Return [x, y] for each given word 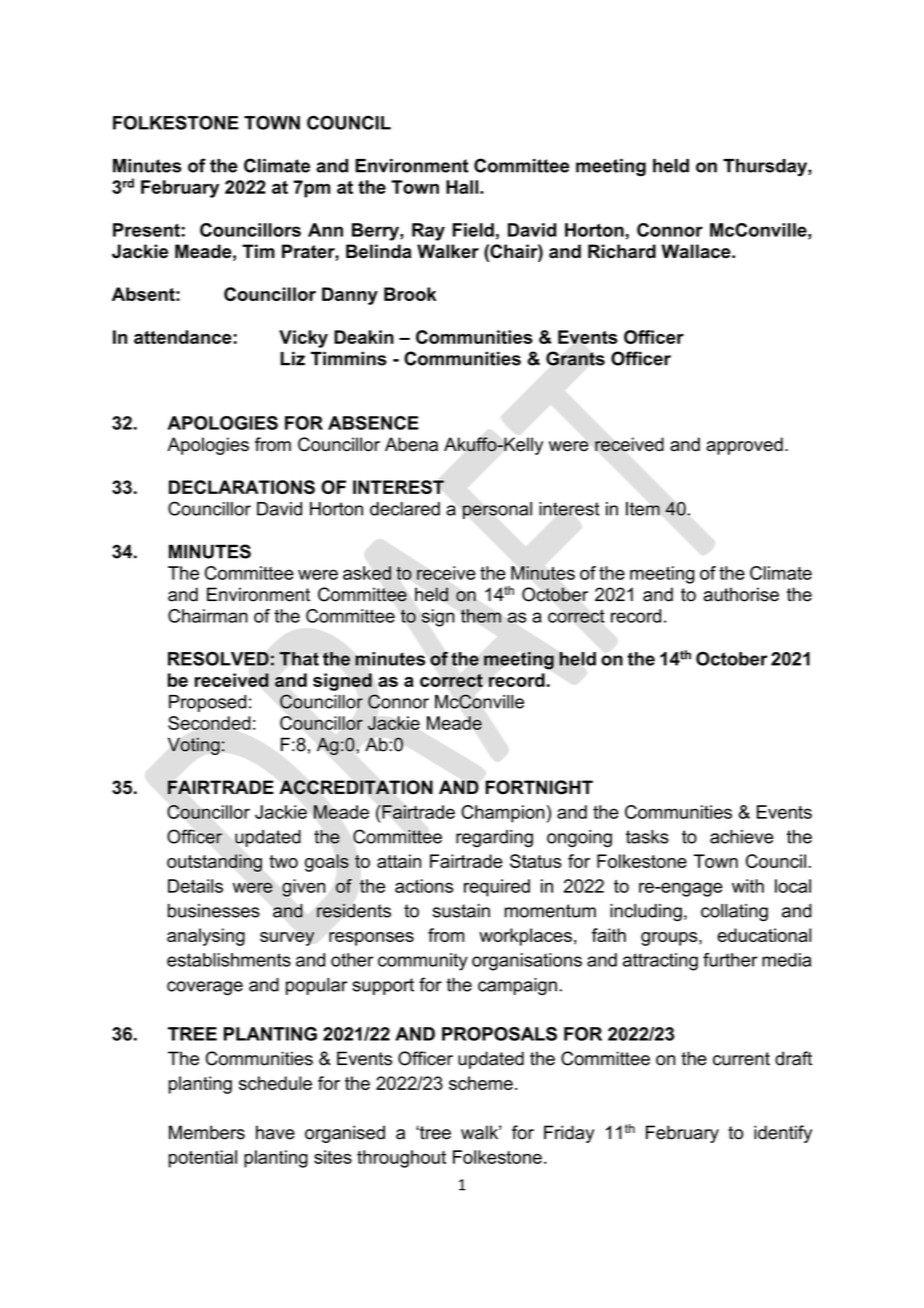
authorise [741, 594]
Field [473, 230]
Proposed [207, 703]
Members [207, 1132]
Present [146, 230]
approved [744, 446]
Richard [622, 251]
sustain [461, 911]
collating [734, 912]
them [481, 616]
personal [497, 510]
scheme [481, 1083]
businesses [214, 911]
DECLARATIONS [242, 487]
